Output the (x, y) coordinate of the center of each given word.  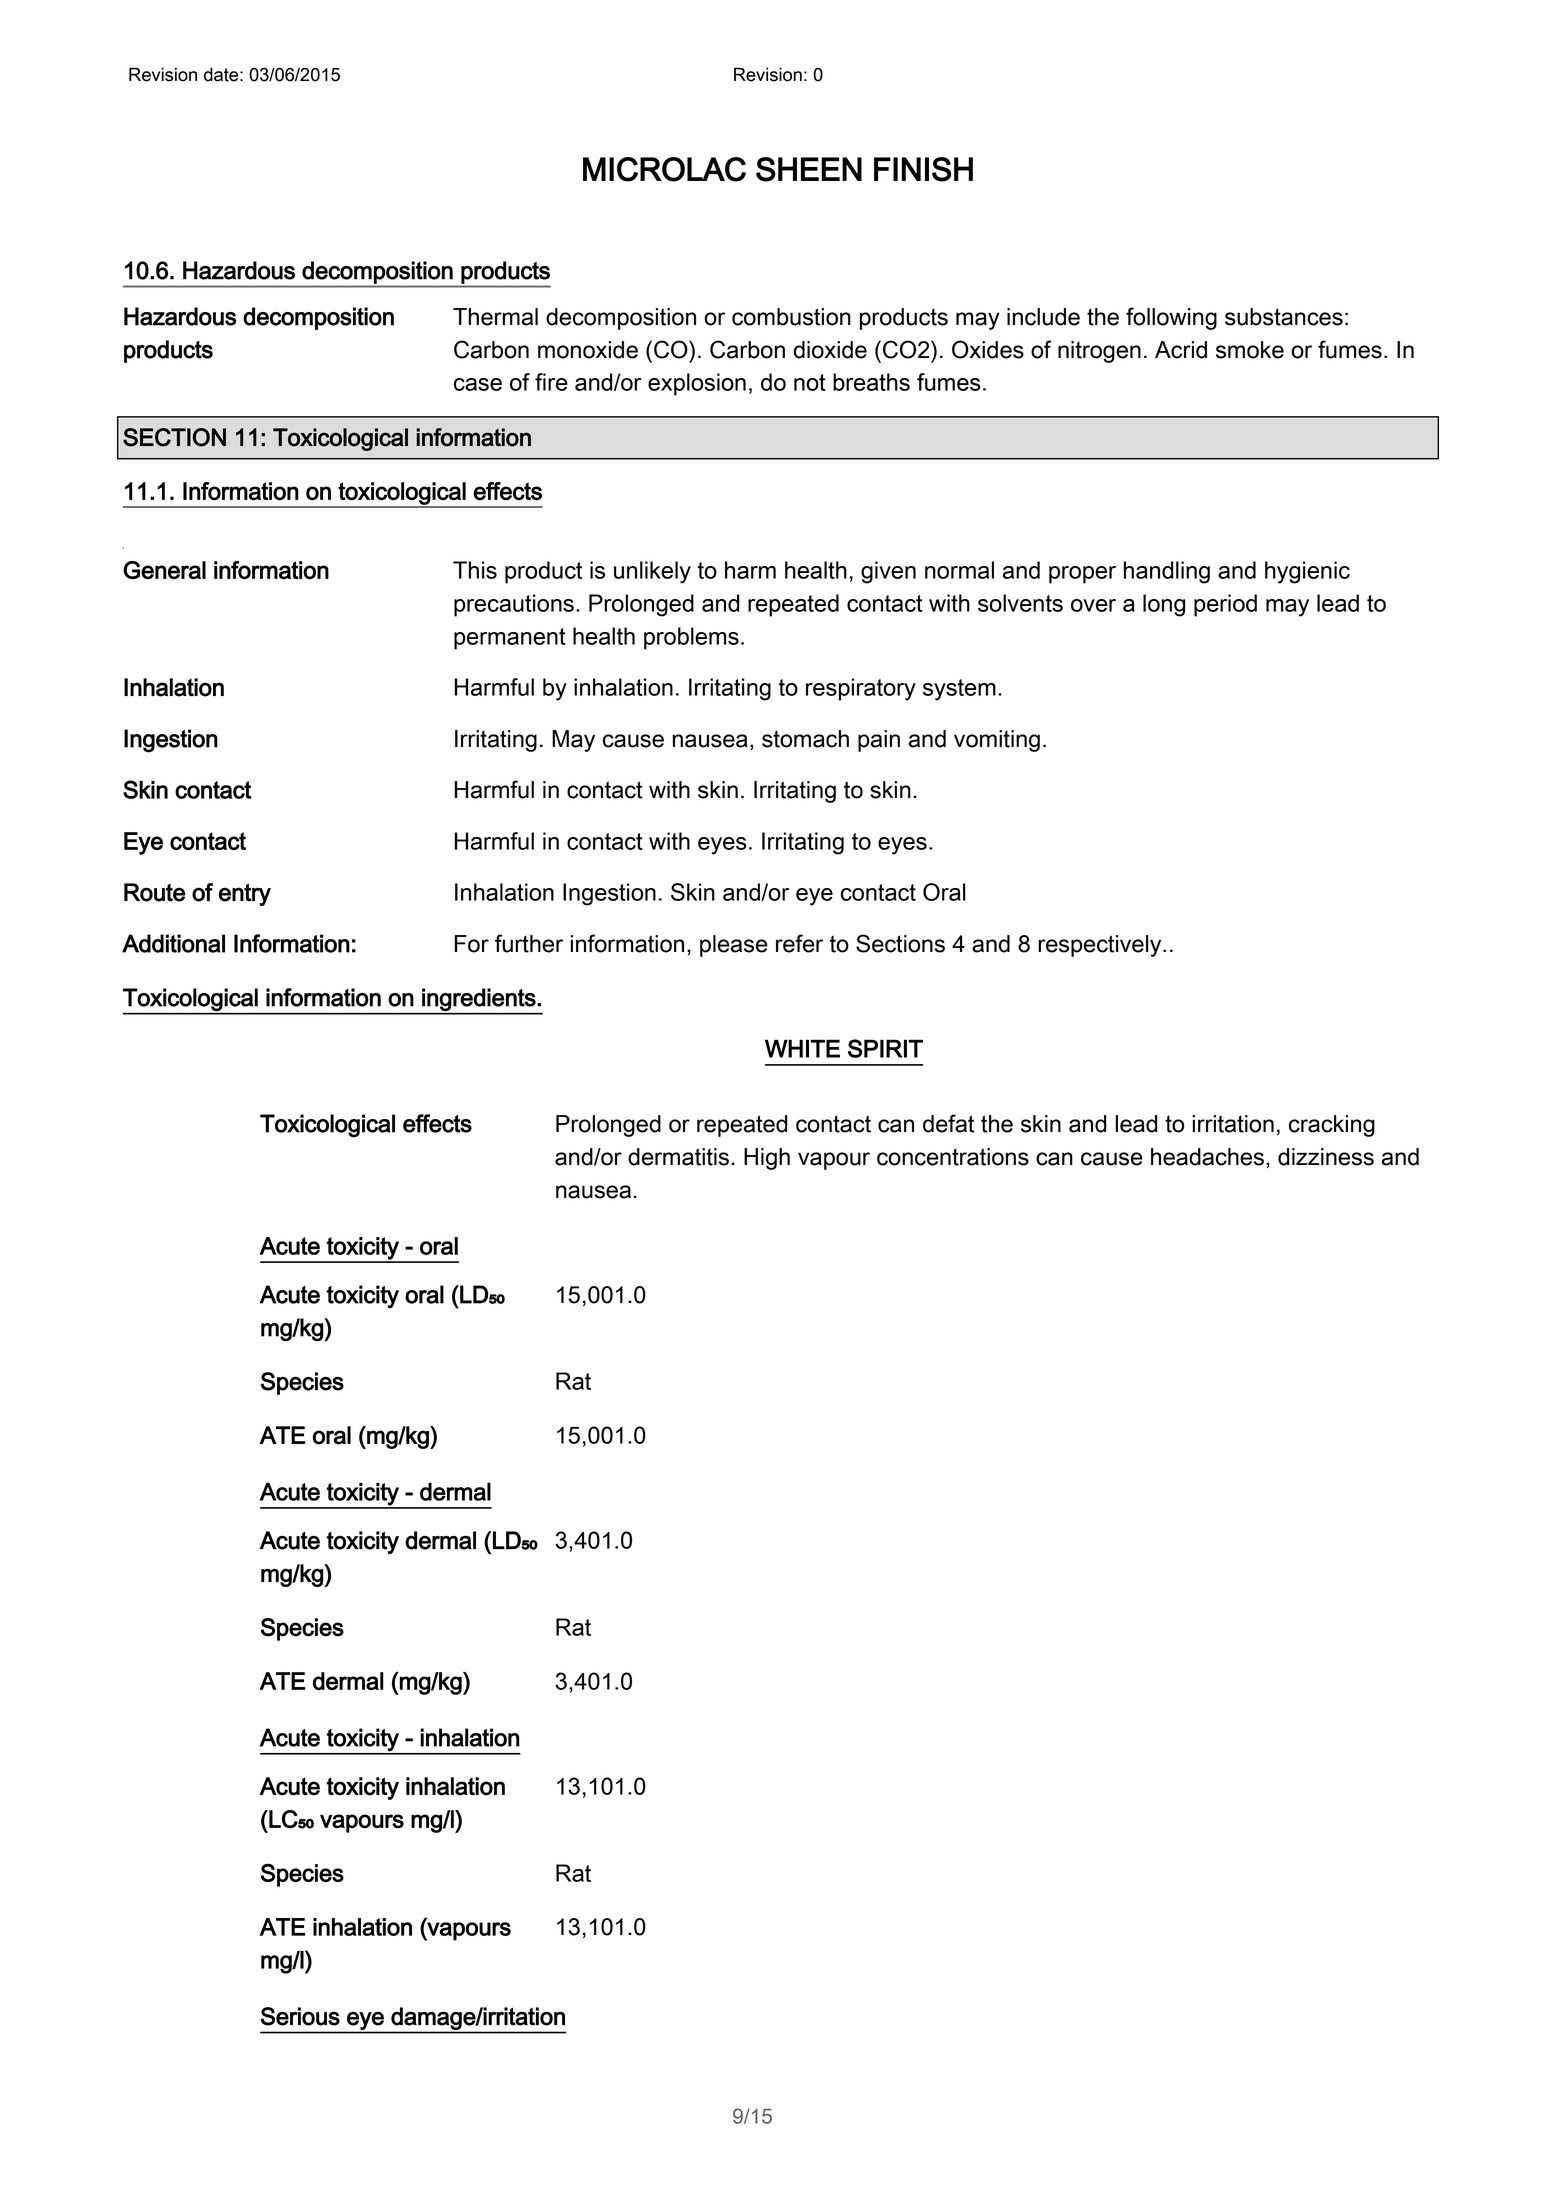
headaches (1207, 1157)
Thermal (495, 317)
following (1171, 318)
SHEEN (809, 169)
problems (691, 638)
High (767, 1159)
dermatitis (678, 1157)
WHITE (802, 1048)
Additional (173, 943)
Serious (300, 2016)
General (164, 570)
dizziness (1326, 1157)
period (1225, 605)
